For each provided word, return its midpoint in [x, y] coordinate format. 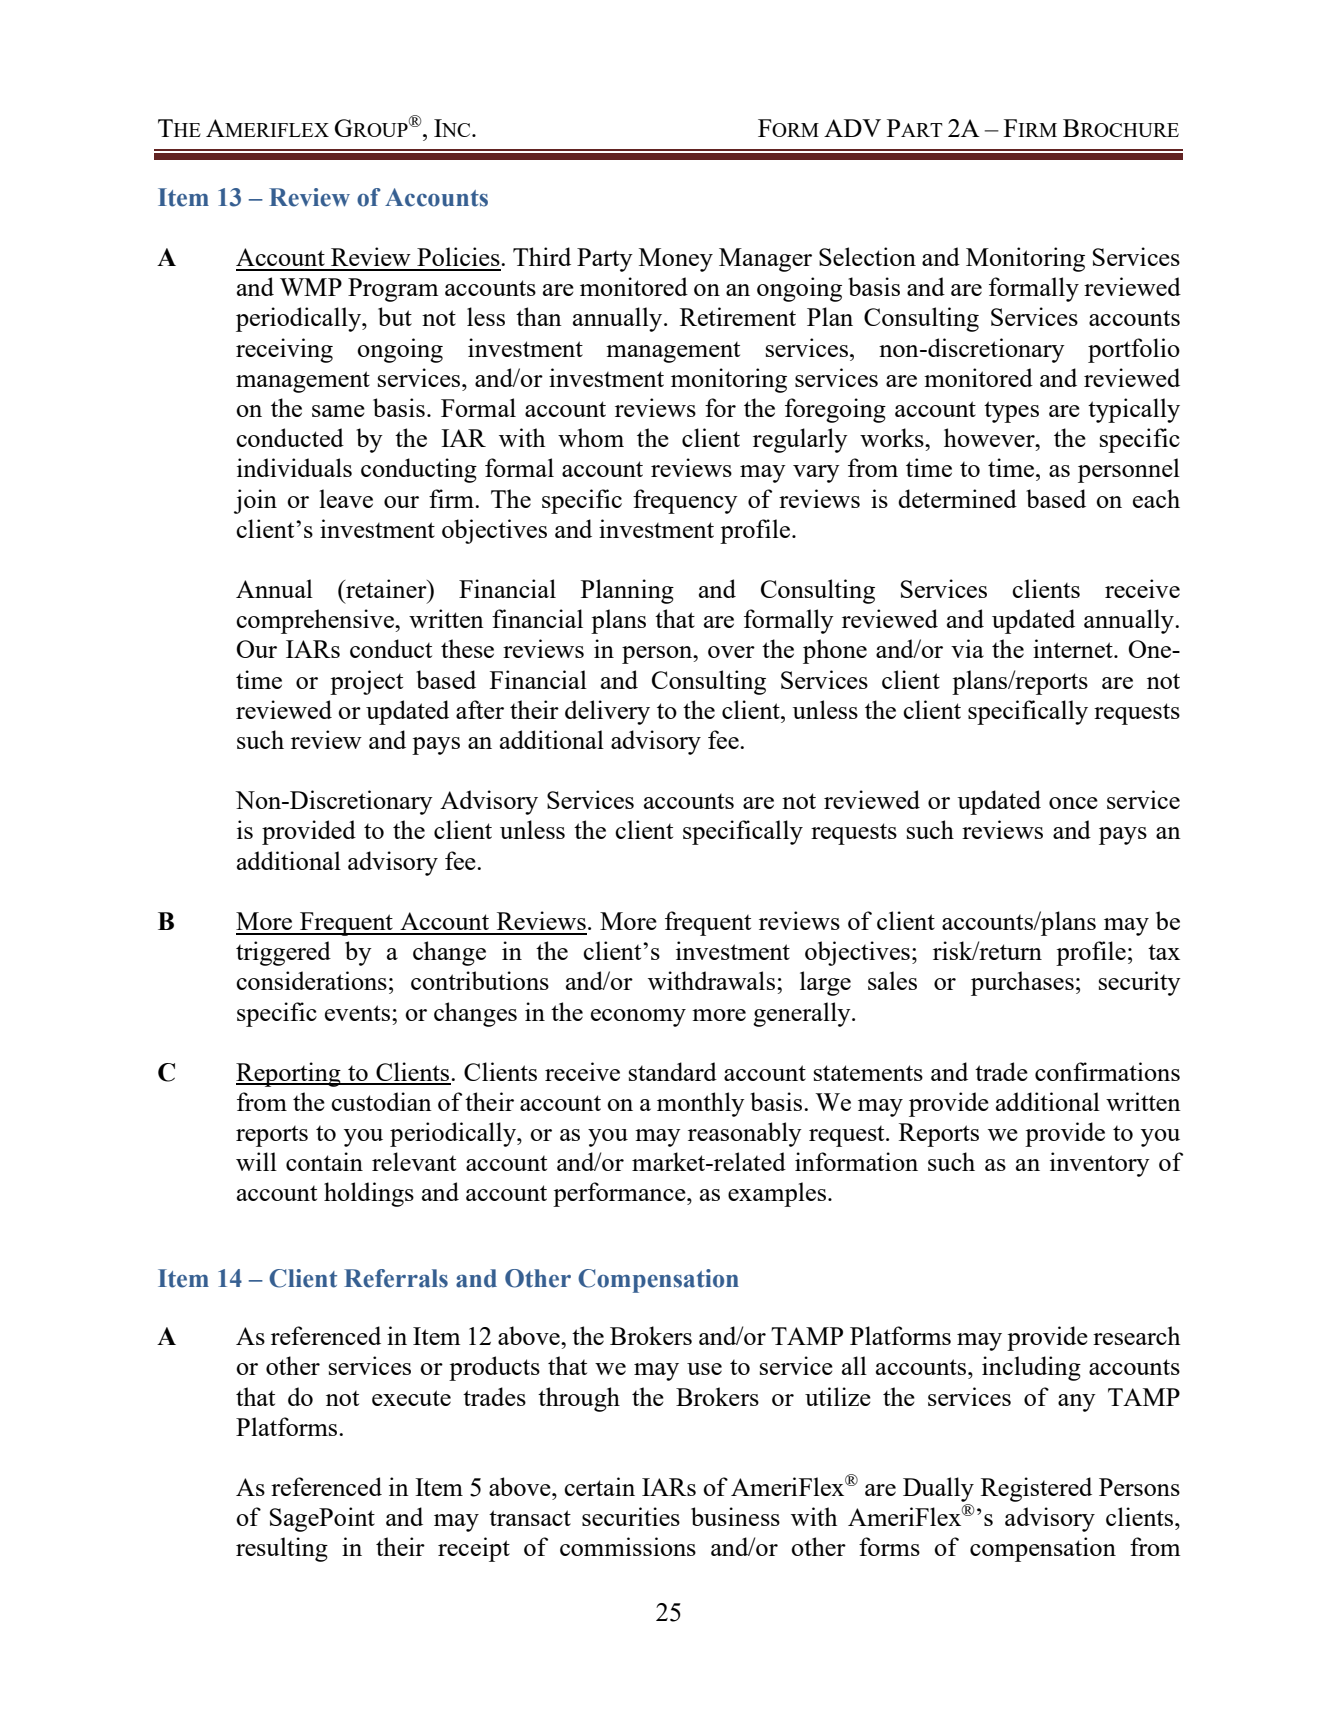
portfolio [1134, 350]
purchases [1022, 983]
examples [777, 1194]
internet [1074, 648]
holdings [369, 1194]
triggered [283, 953]
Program [393, 290]
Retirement [738, 316]
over [731, 652]
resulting [282, 1549]
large [825, 983]
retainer [386, 588]
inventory [1100, 1164]
